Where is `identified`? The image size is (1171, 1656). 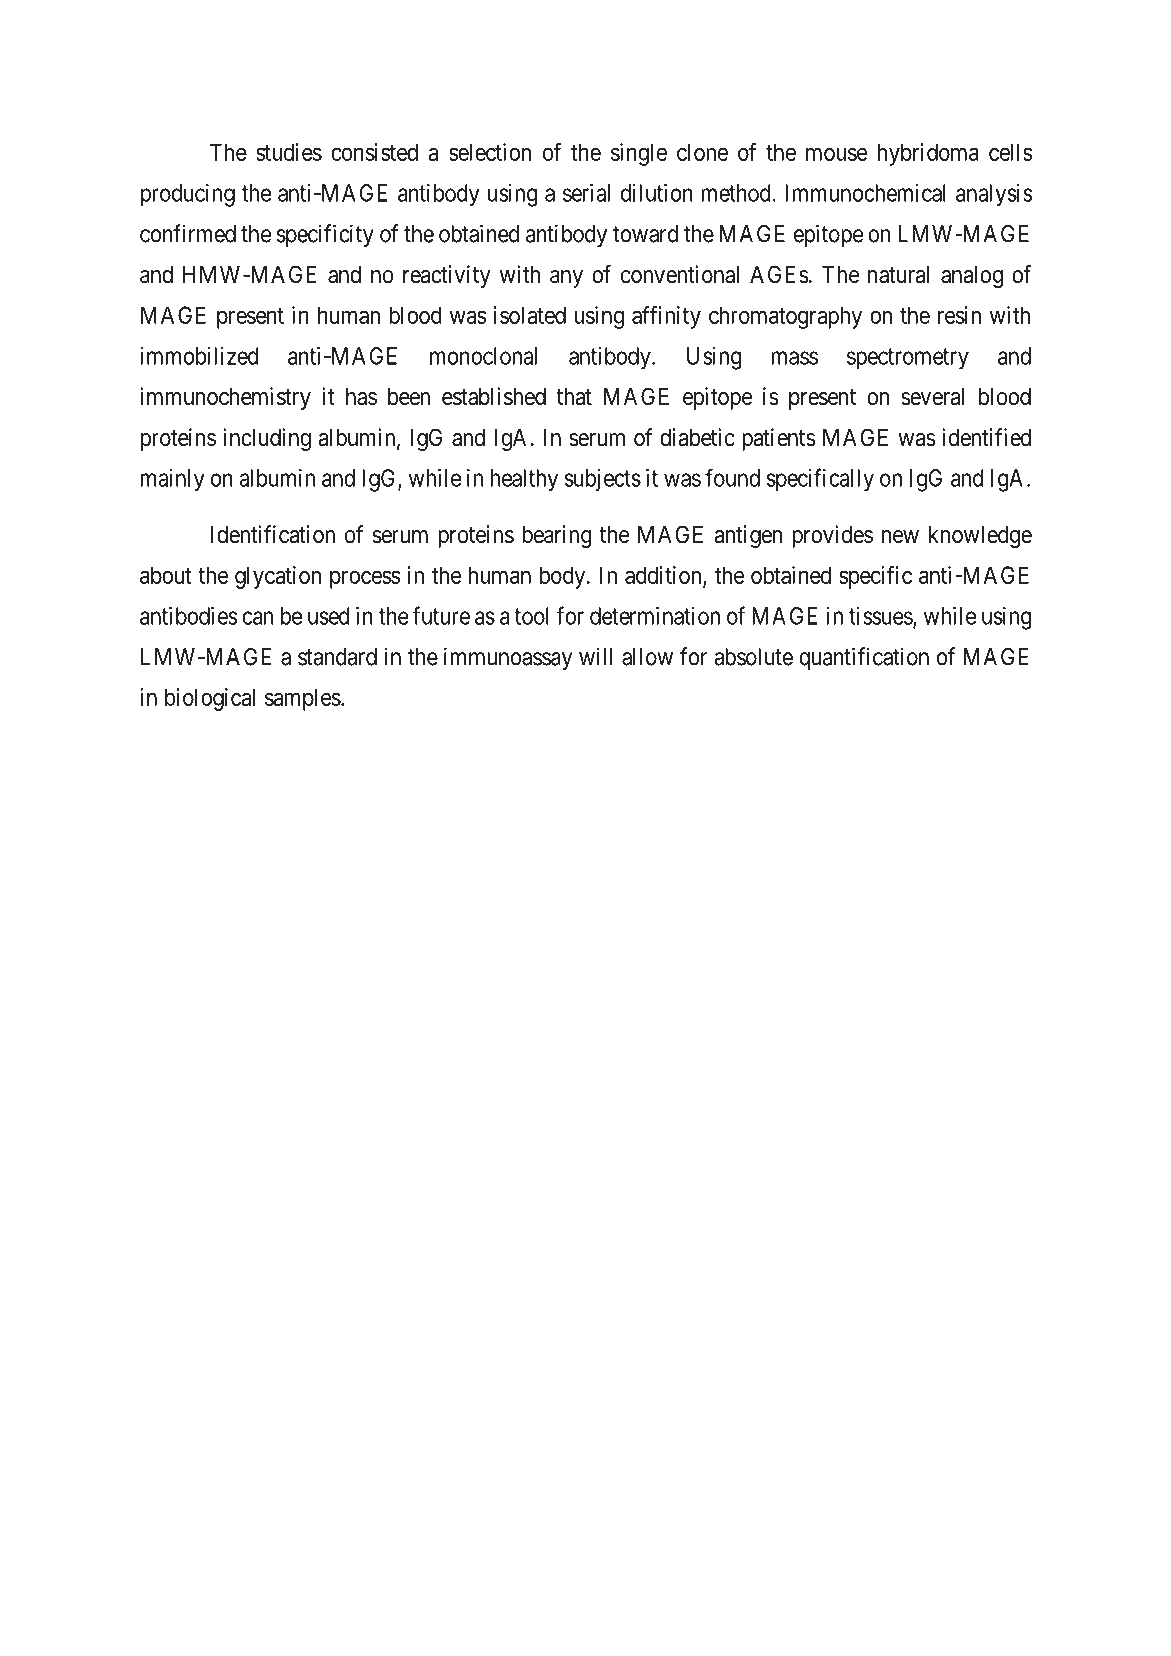 identified is located at coordinates (986, 437).
